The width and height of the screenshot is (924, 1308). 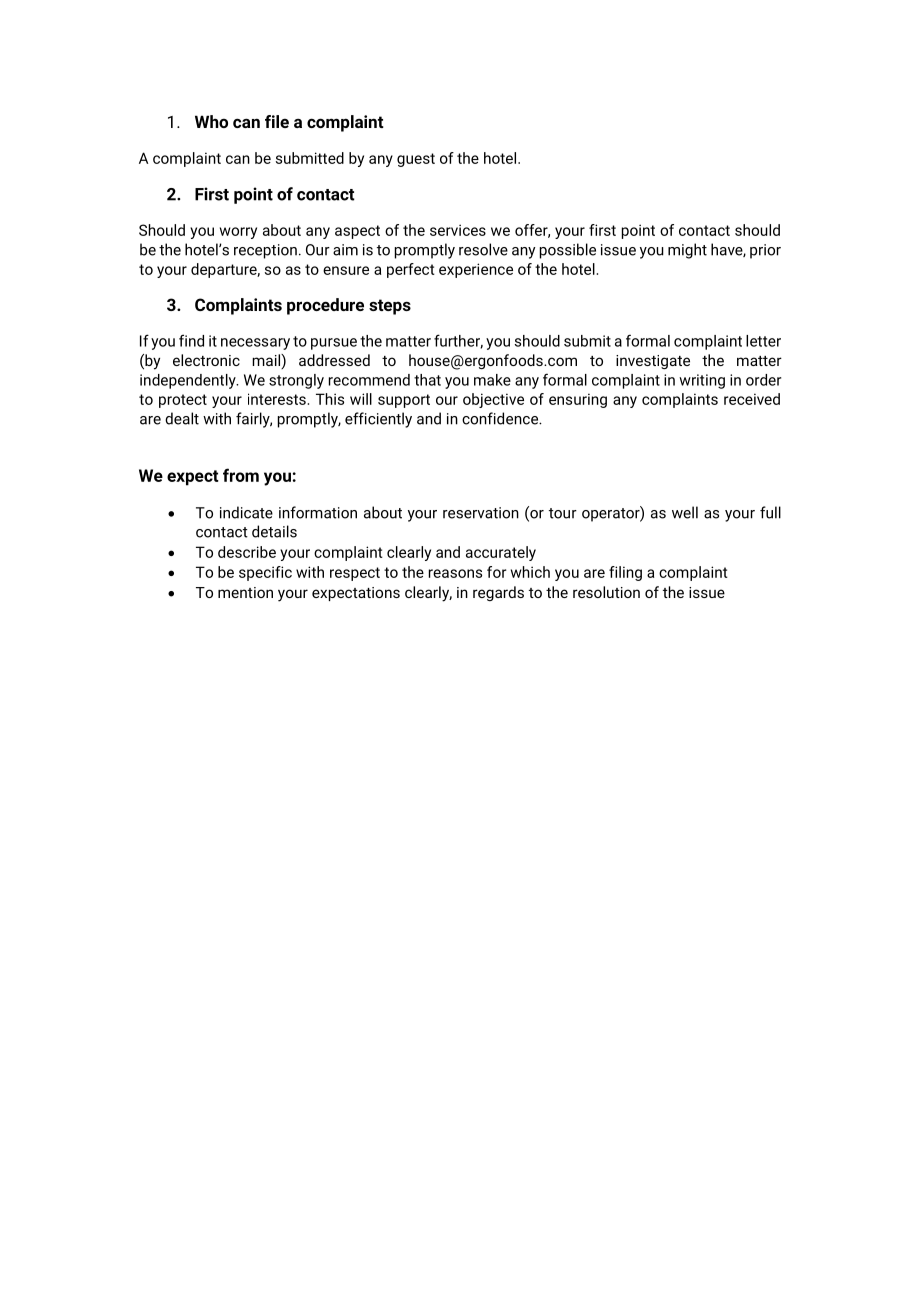 What do you see at coordinates (265, 573) in the screenshot?
I see `specific` at bounding box center [265, 573].
